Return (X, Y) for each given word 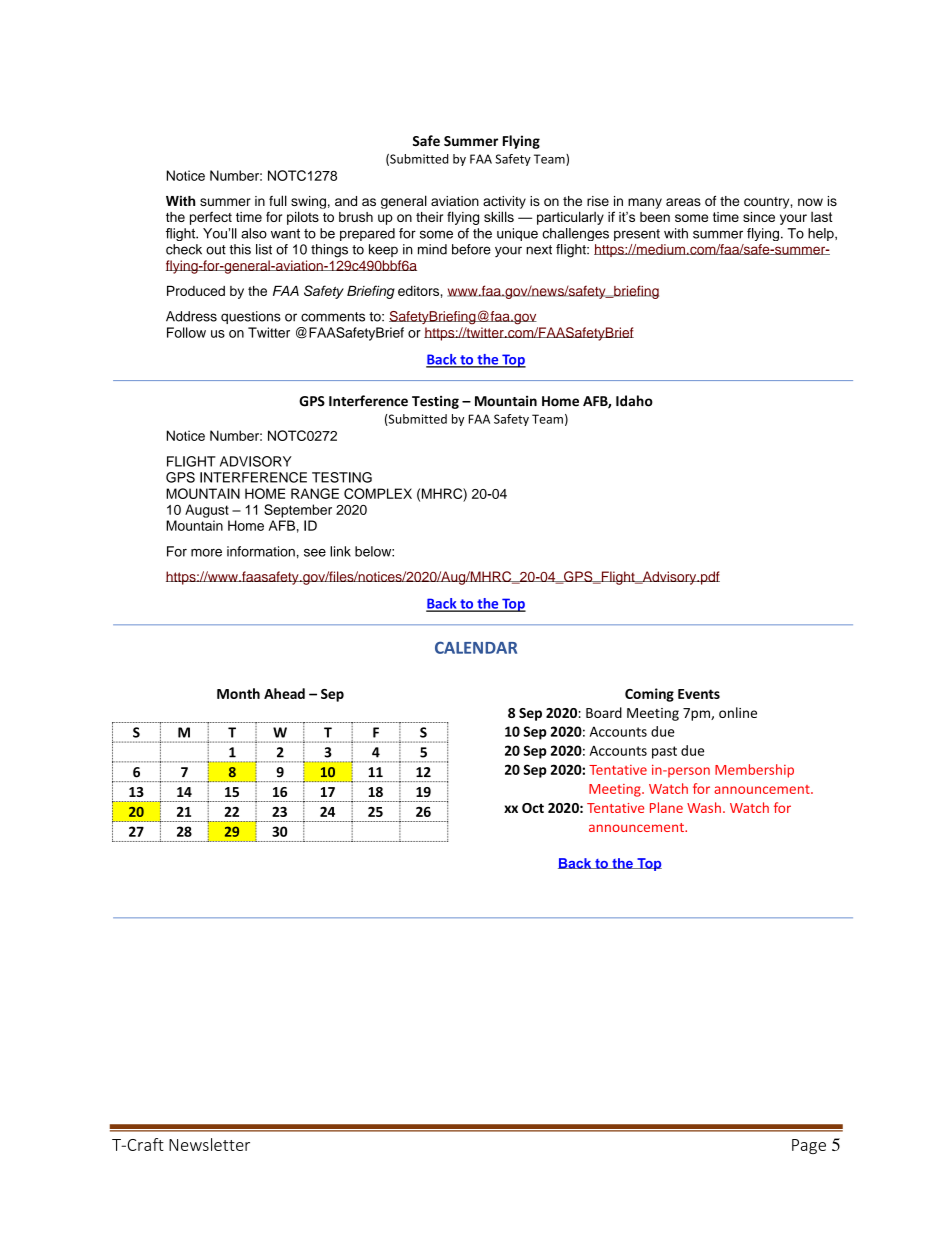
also (254, 233)
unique (517, 234)
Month (238, 693)
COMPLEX (378, 493)
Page (809, 1146)
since (759, 217)
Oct (533, 808)
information (261, 551)
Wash (704, 807)
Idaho (634, 401)
